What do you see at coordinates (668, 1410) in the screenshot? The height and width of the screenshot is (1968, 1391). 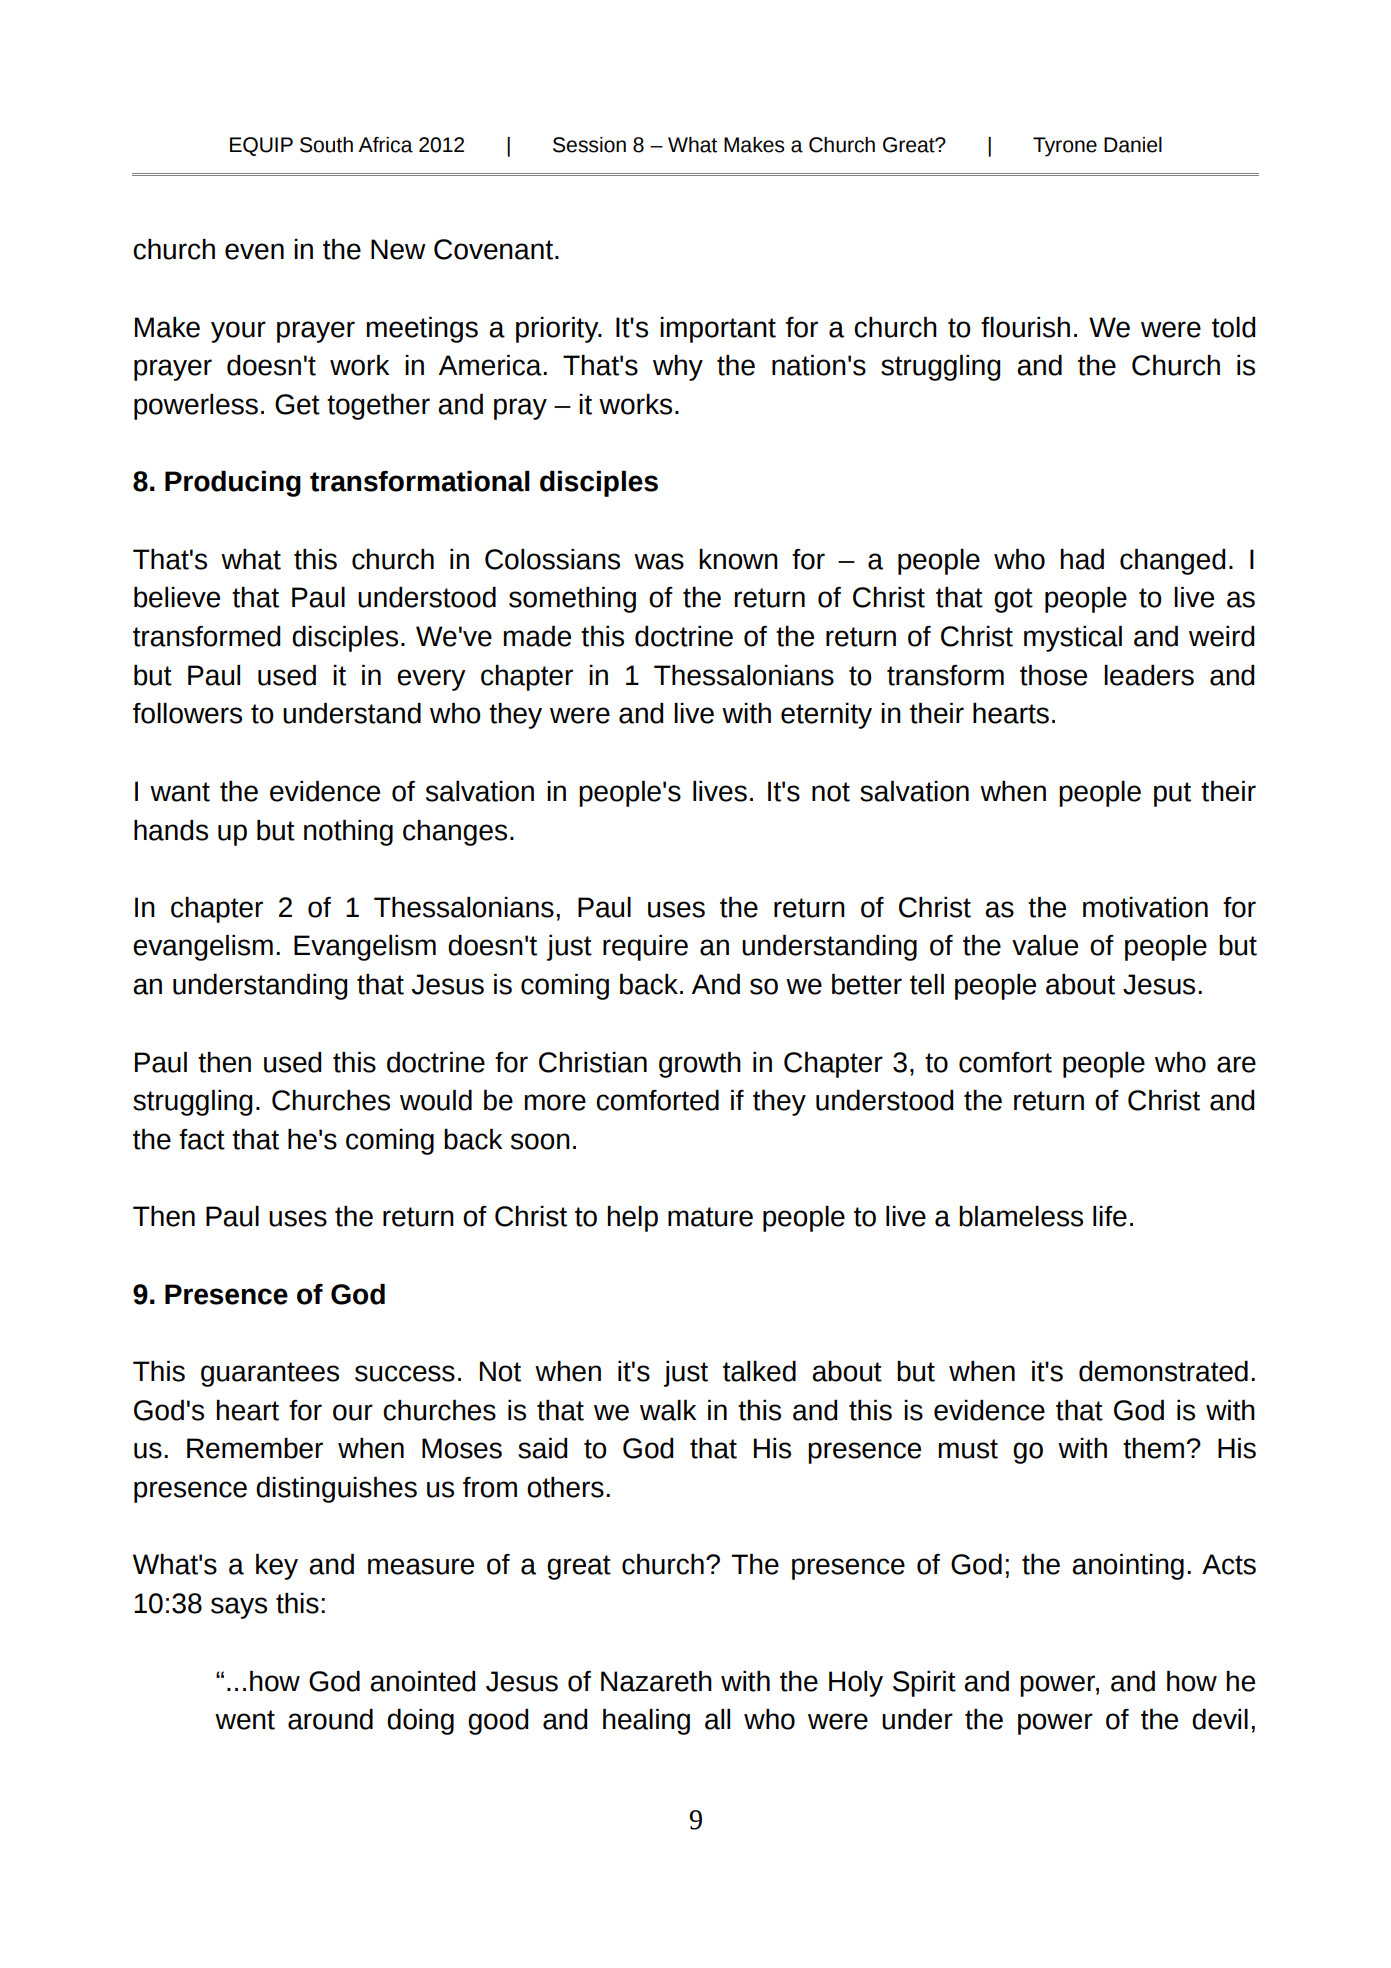 I see `walk` at bounding box center [668, 1410].
